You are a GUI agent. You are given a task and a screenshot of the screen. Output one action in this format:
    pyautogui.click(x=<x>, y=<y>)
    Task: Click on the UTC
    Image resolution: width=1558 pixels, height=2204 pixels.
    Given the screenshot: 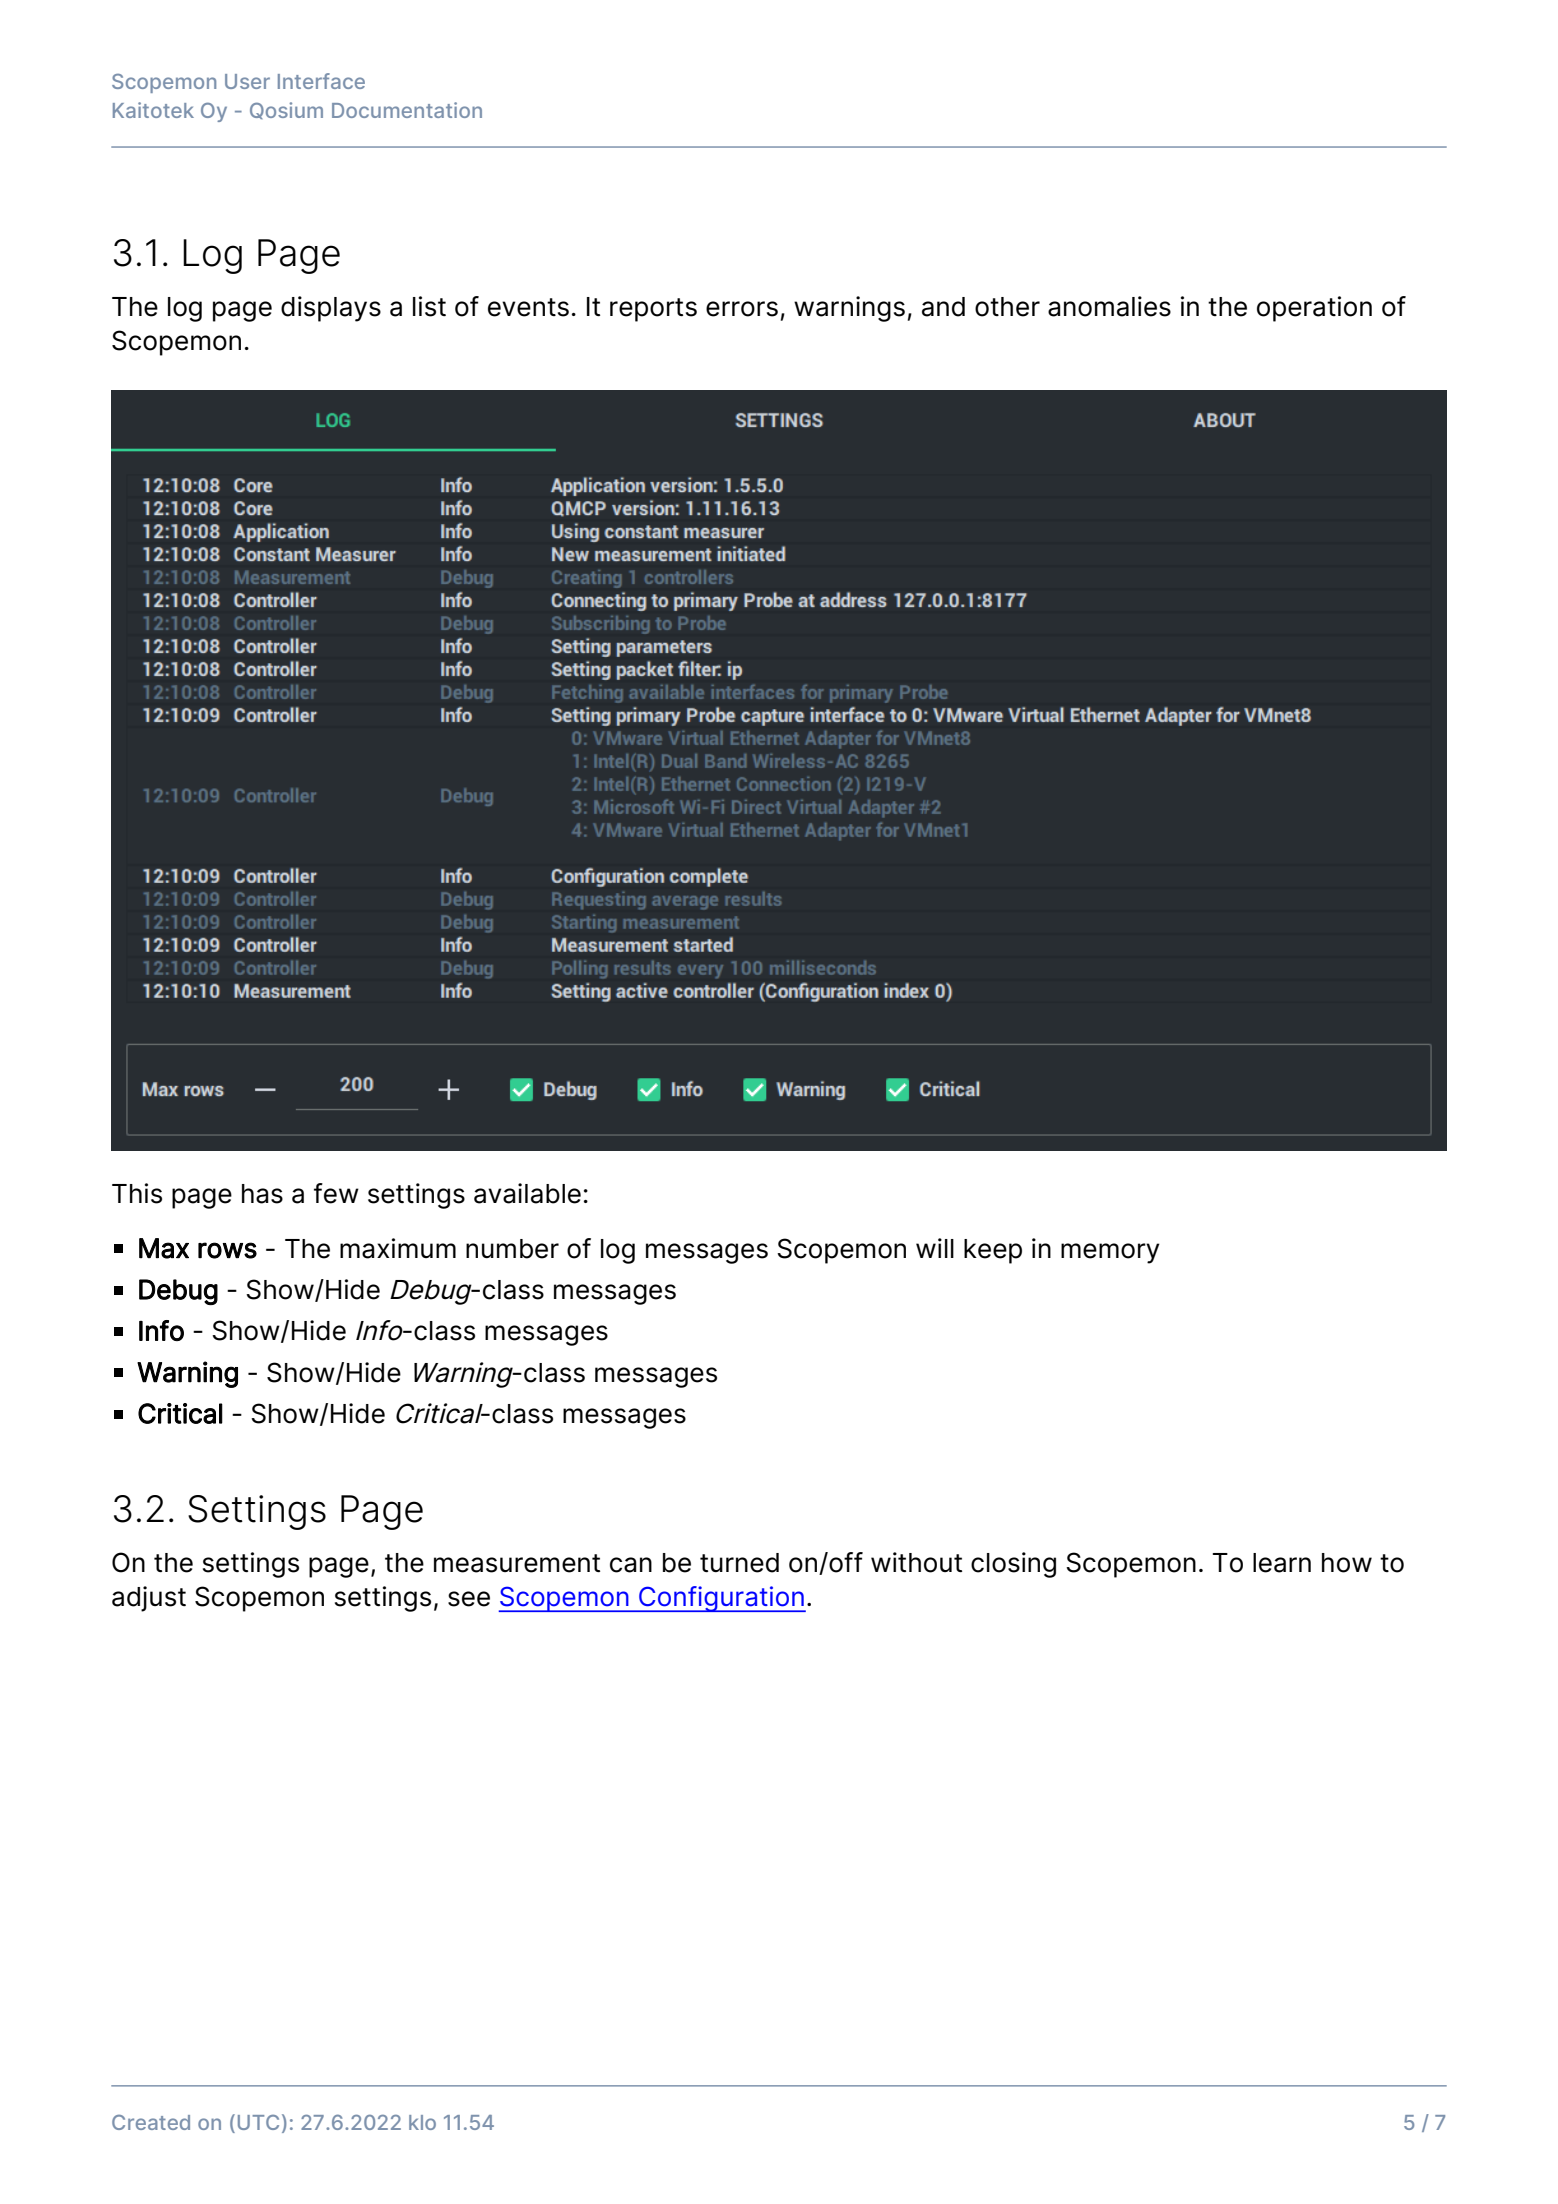 What is the action you would take?
    pyautogui.click(x=258, y=2122)
